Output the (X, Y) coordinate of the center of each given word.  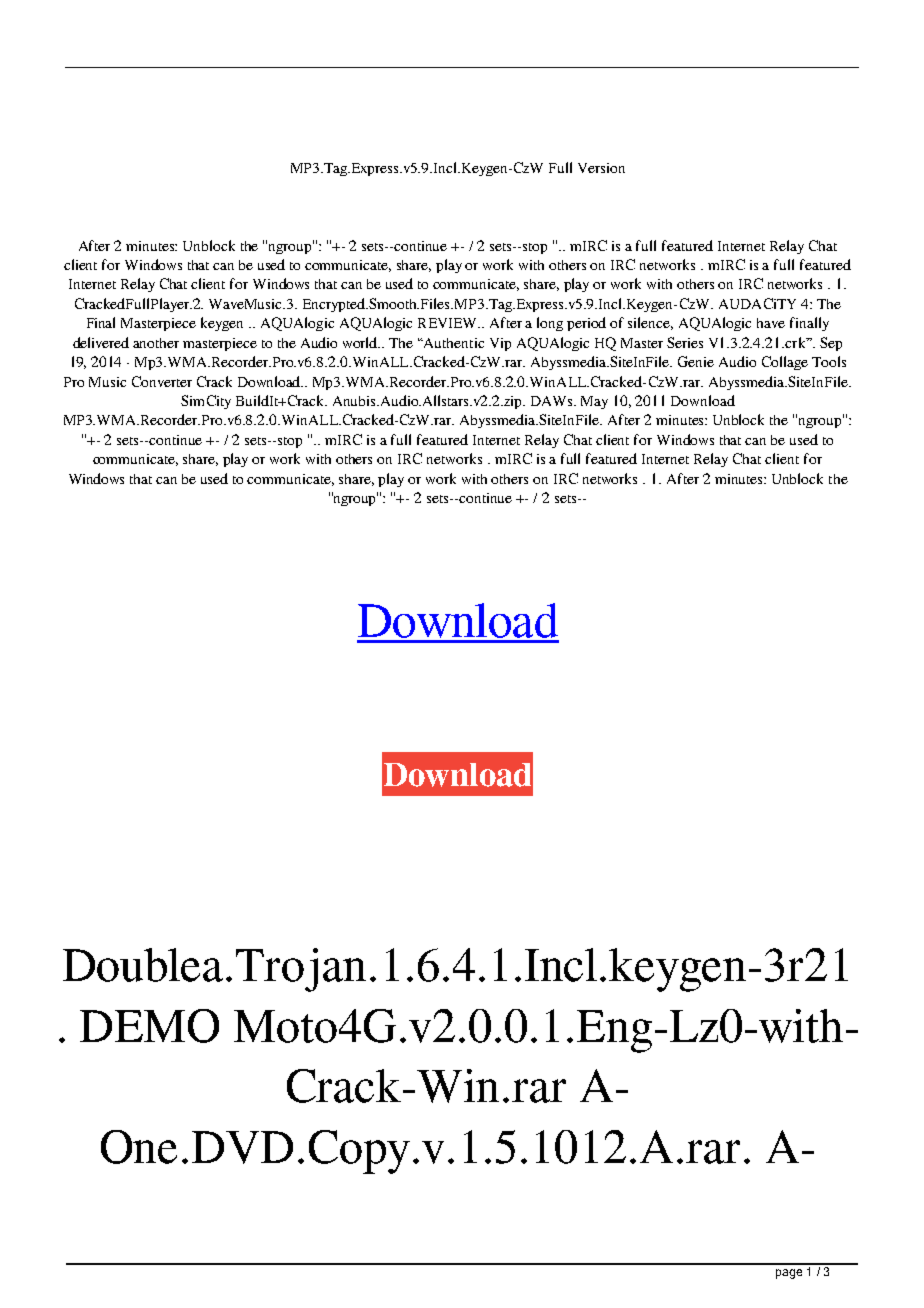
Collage (785, 363)
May (594, 402)
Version (601, 168)
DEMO (149, 1026)
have (771, 323)
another (156, 343)
